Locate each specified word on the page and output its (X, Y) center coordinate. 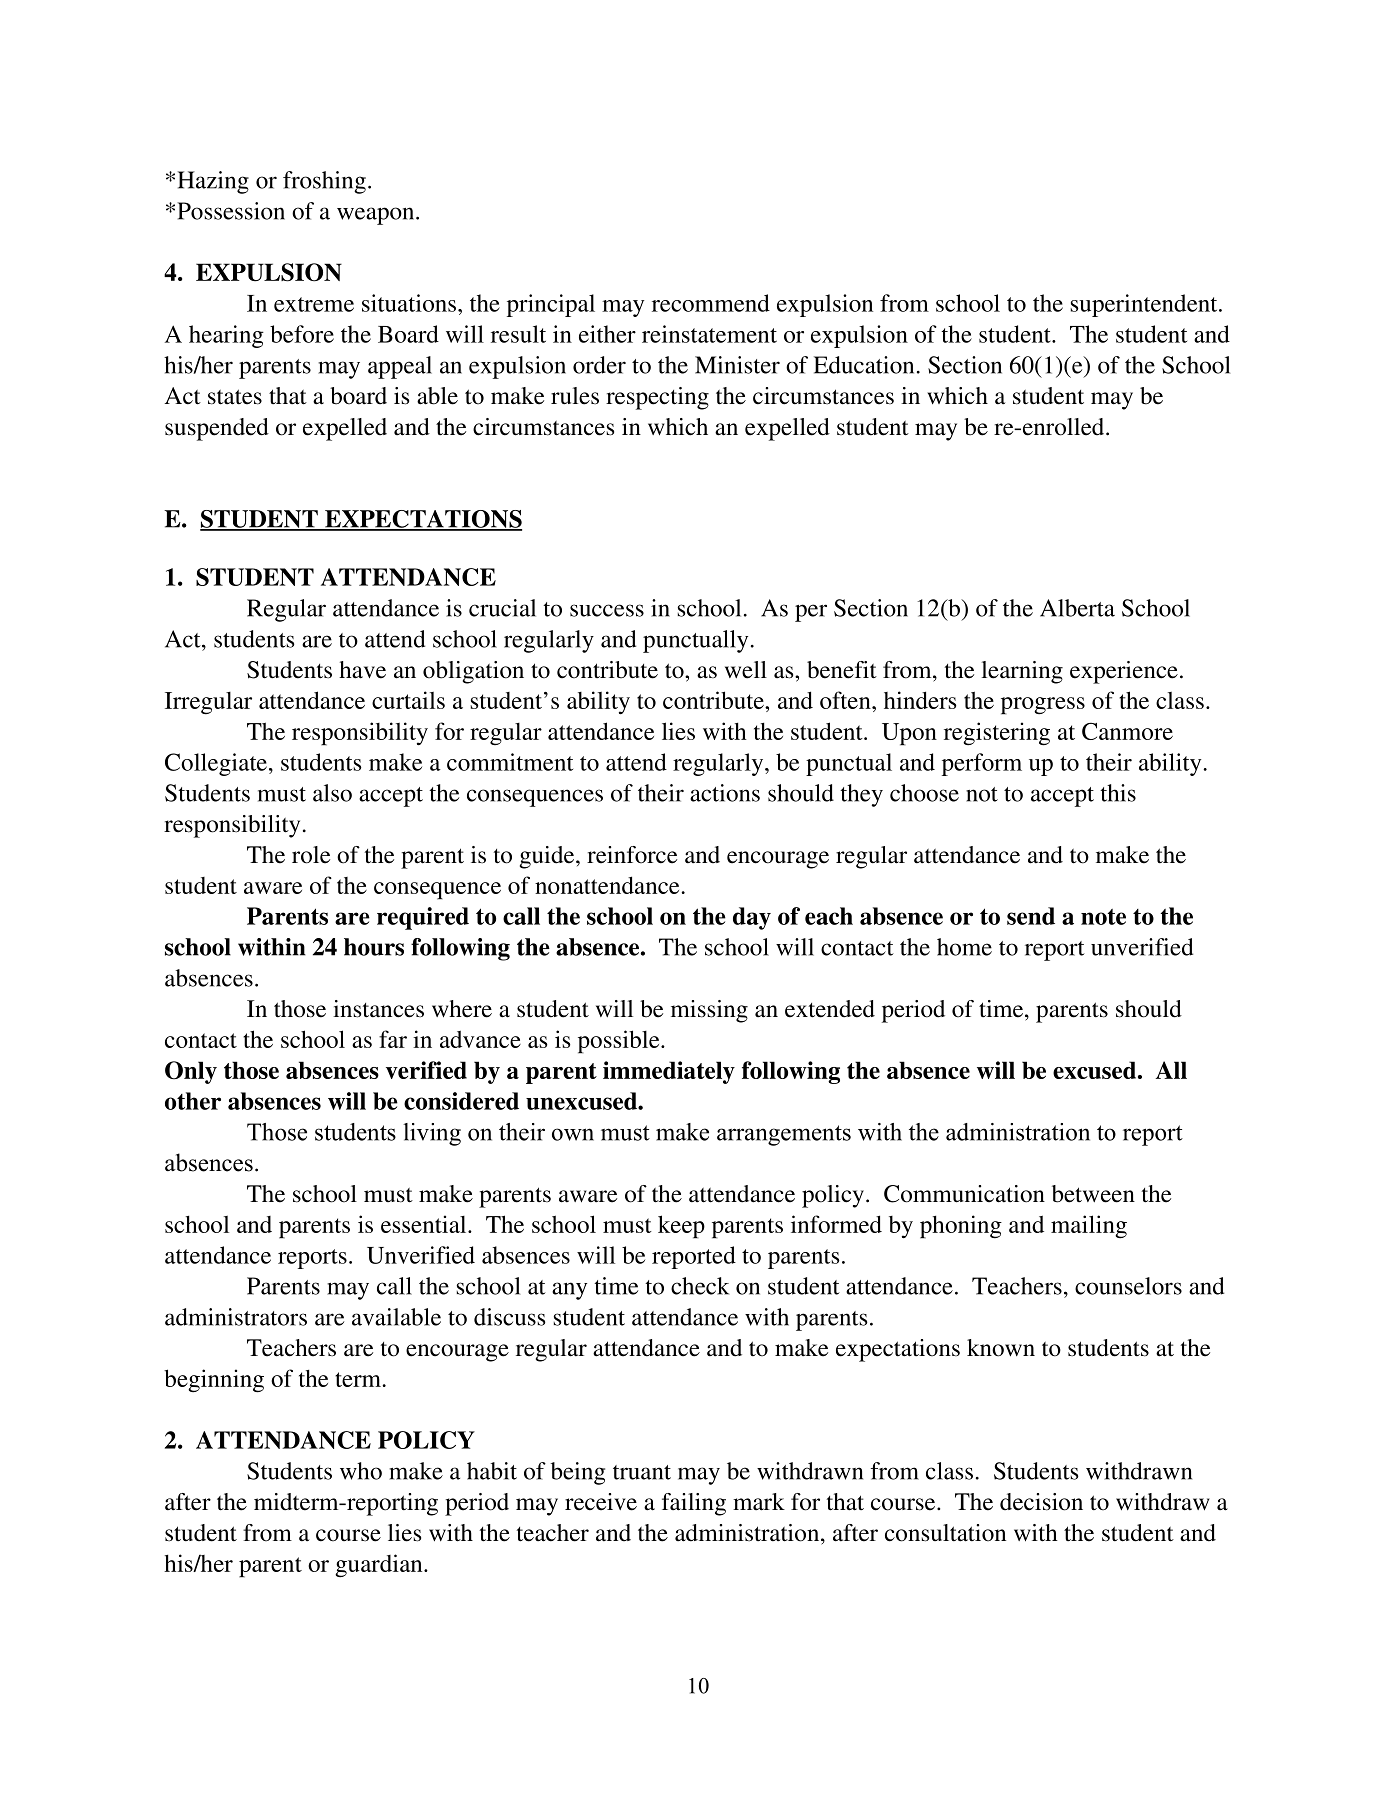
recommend (711, 303)
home (964, 947)
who (361, 1471)
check (700, 1286)
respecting (657, 398)
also (332, 793)
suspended (217, 429)
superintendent (1145, 305)
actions (725, 793)
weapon (377, 216)
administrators (236, 1317)
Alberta (1077, 608)
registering (997, 734)
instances (378, 1009)
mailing (1089, 1226)
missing (709, 1011)
